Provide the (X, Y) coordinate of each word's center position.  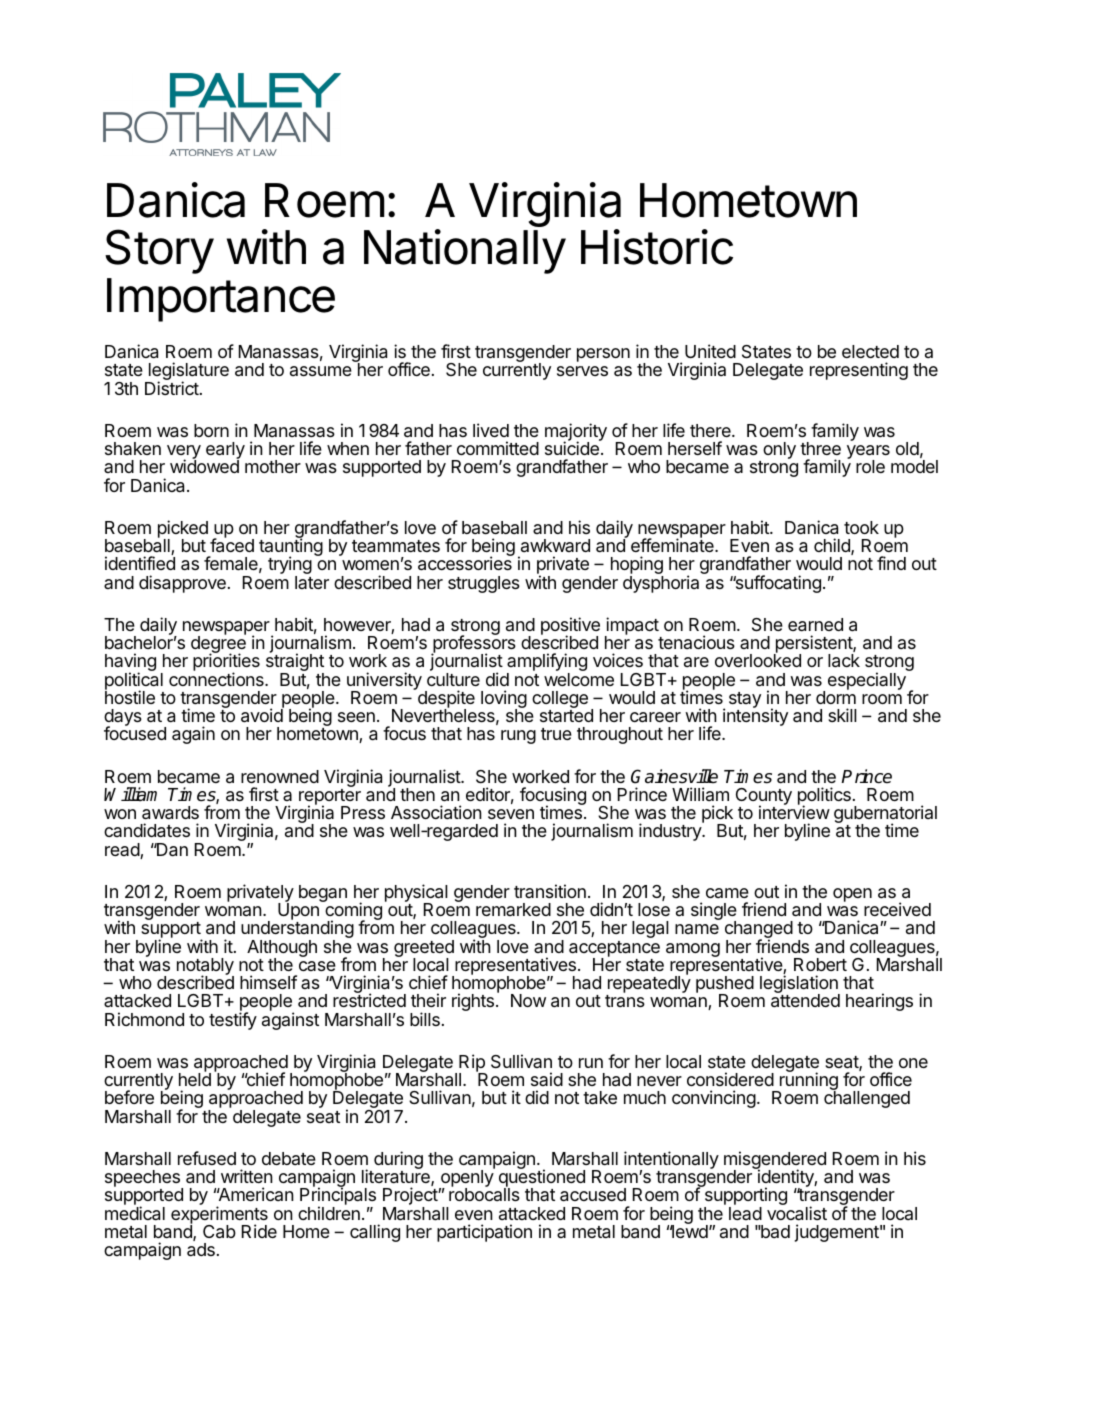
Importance (221, 300)
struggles (484, 584)
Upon (299, 912)
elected (870, 351)
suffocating (777, 584)
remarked (513, 909)
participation (484, 1233)
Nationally (465, 251)
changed (759, 931)
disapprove (182, 584)
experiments (219, 1216)
